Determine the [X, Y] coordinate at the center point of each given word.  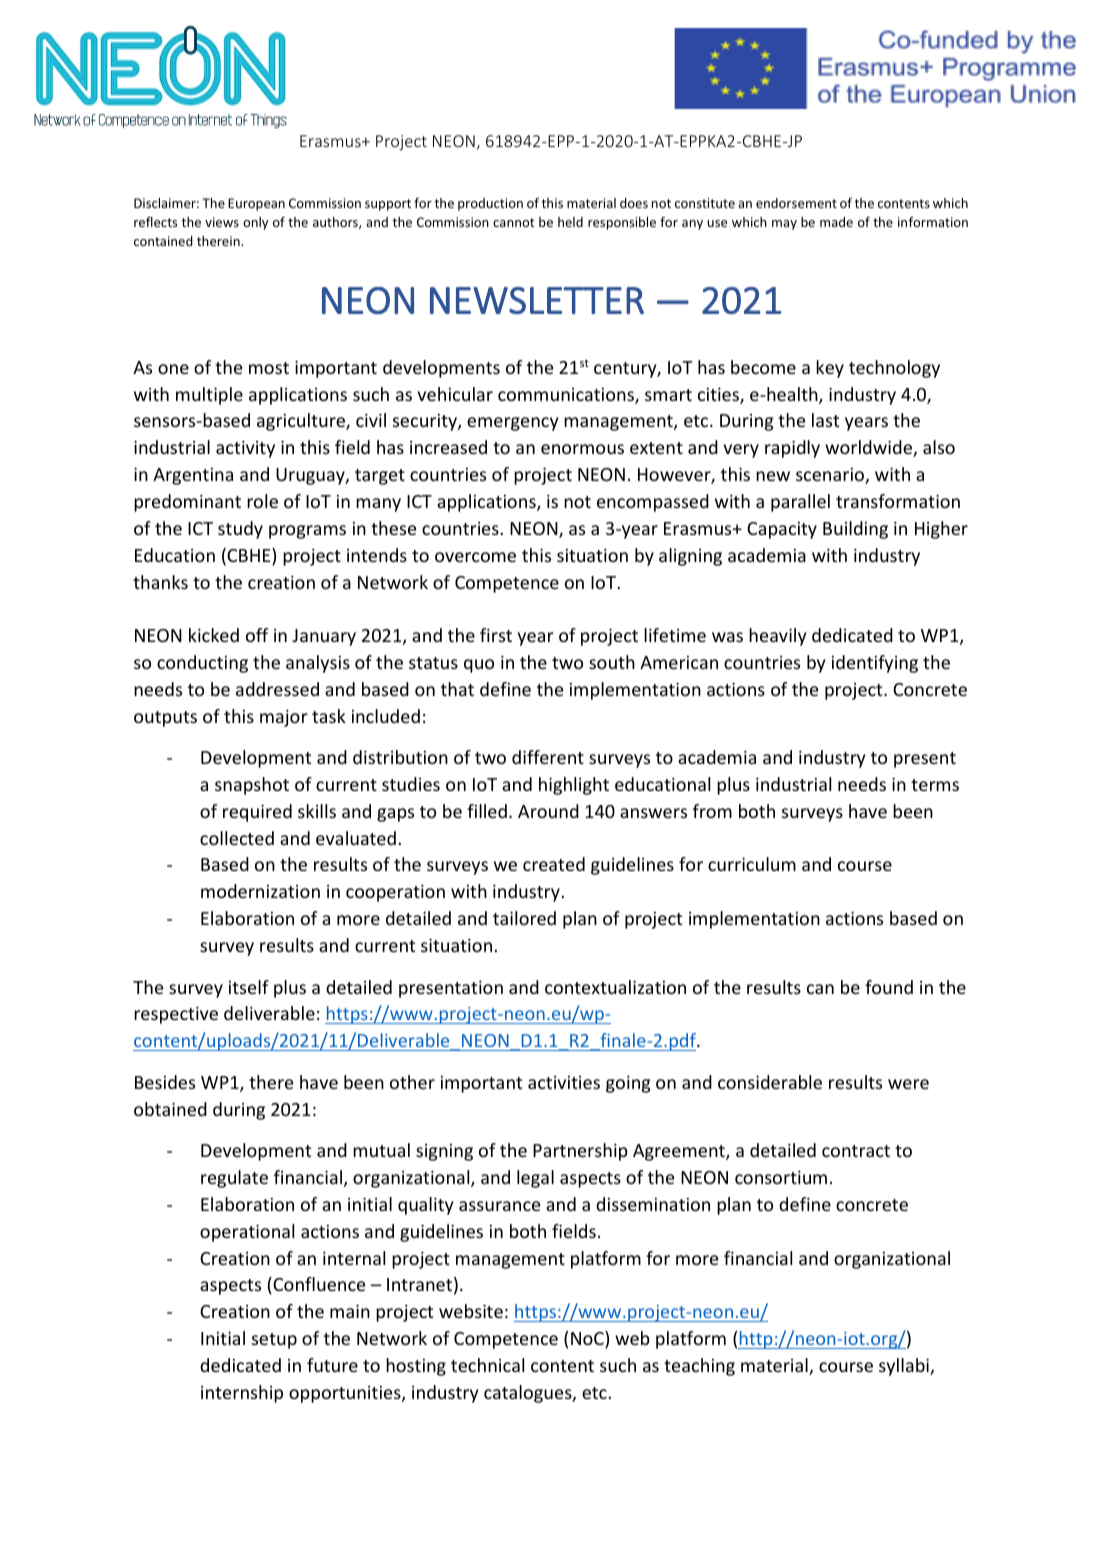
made [836, 222]
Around [548, 811]
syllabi [905, 1367]
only [255, 223]
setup [274, 1341]
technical [487, 1365]
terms [935, 785]
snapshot [252, 786]
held [570, 222]
